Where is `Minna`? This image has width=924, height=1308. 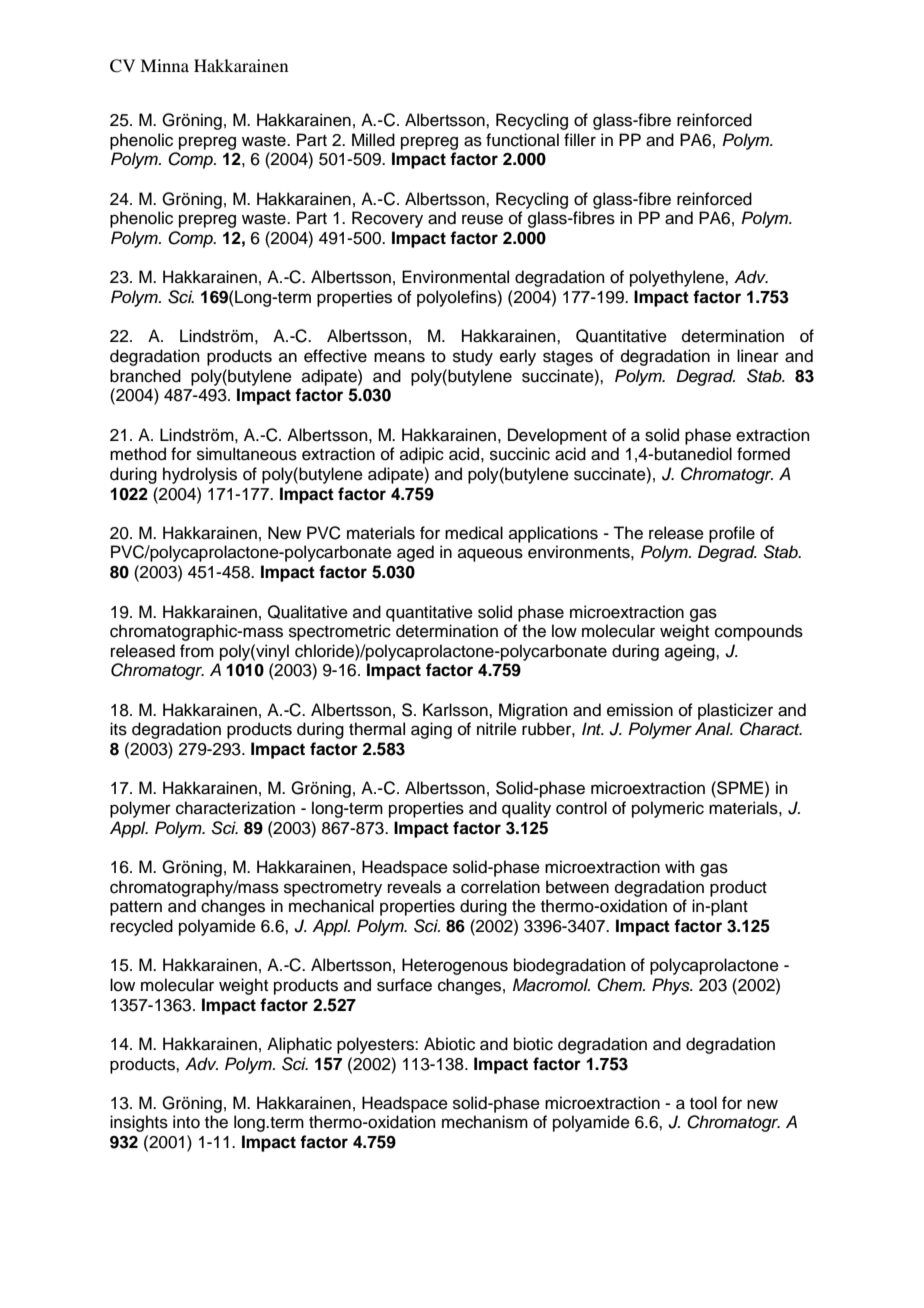 Minna is located at coordinates (164, 65).
